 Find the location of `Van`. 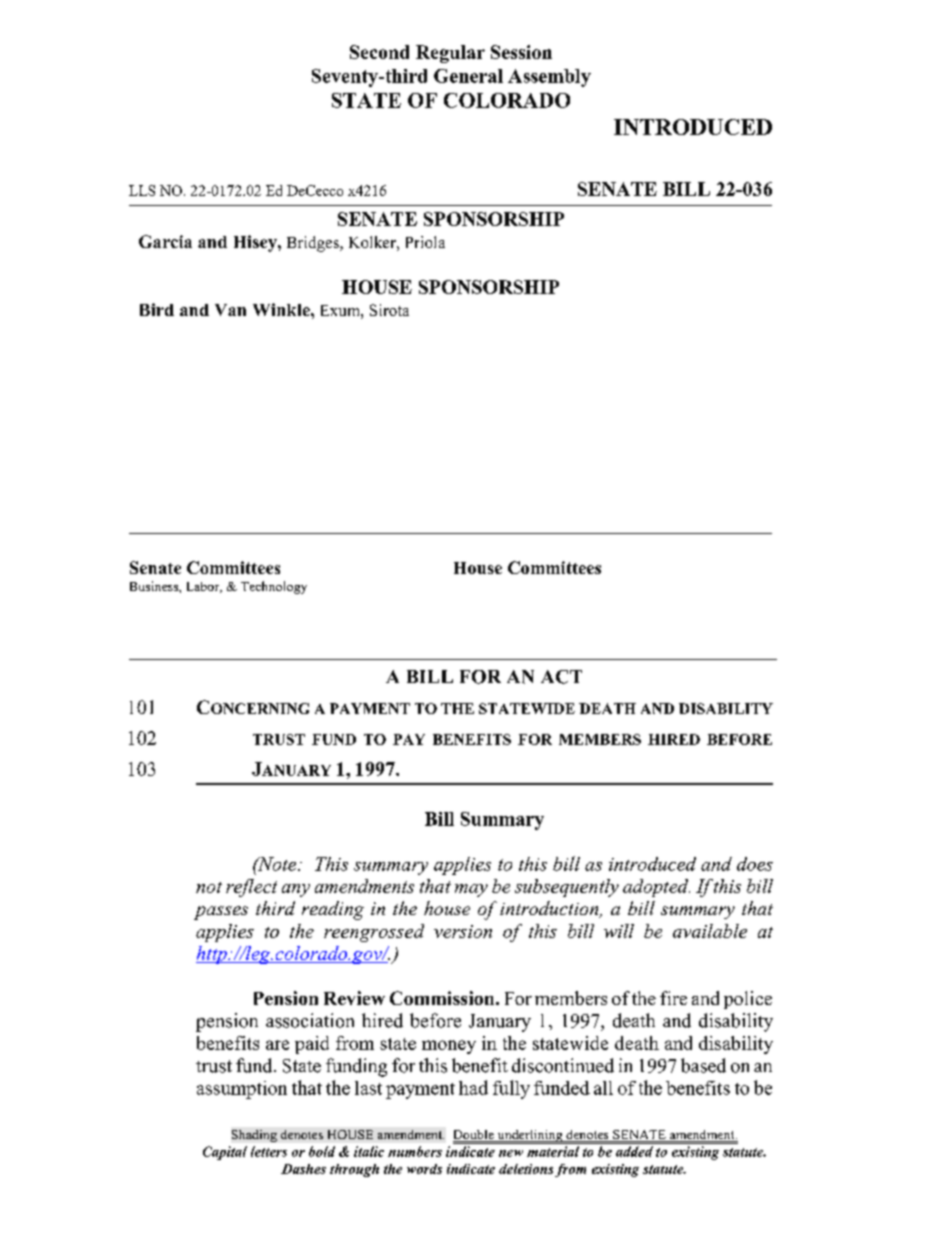

Van is located at coordinates (230, 310).
